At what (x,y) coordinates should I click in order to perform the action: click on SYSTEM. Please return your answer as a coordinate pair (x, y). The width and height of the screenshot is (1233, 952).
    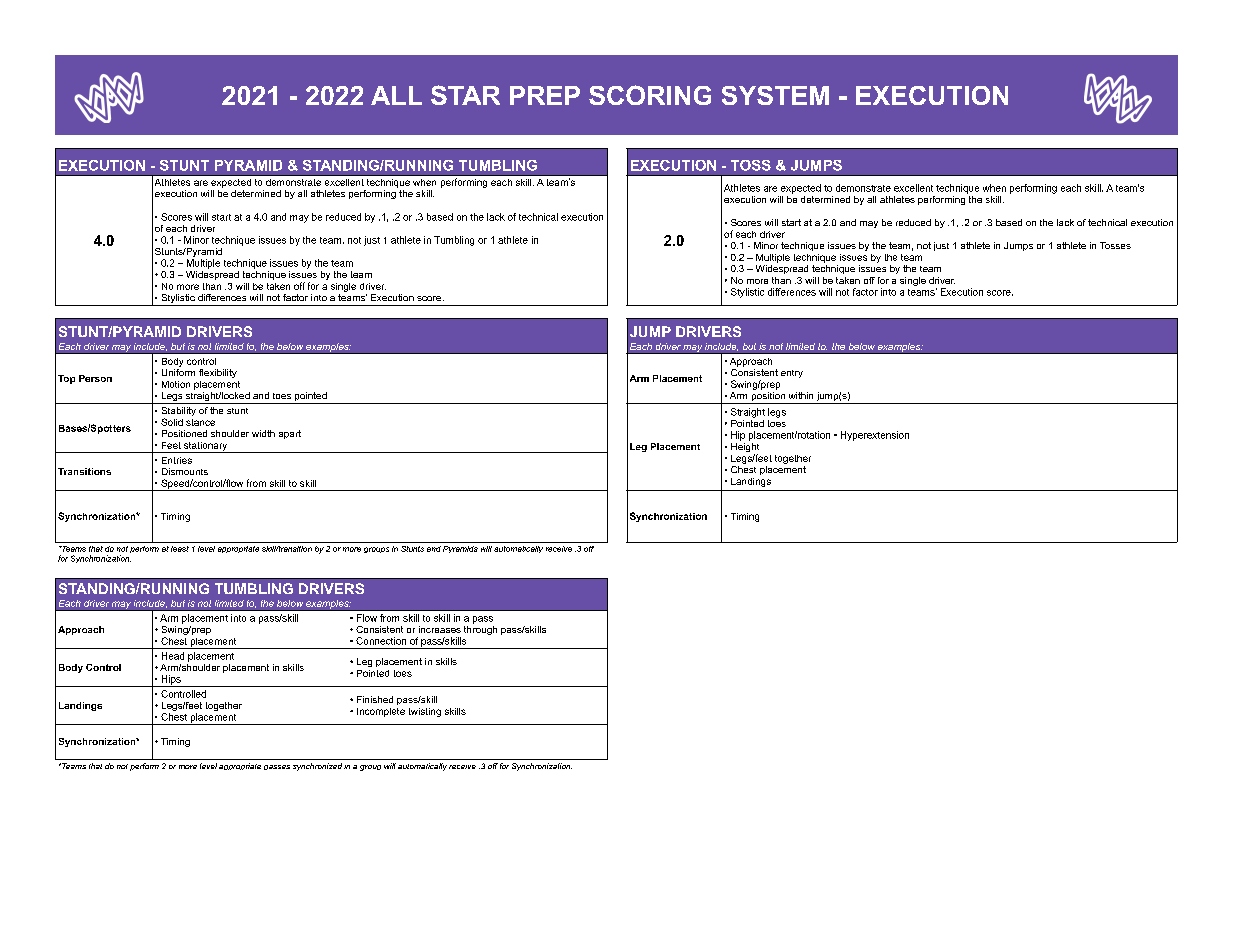
    Looking at the image, I should click on (775, 95).
